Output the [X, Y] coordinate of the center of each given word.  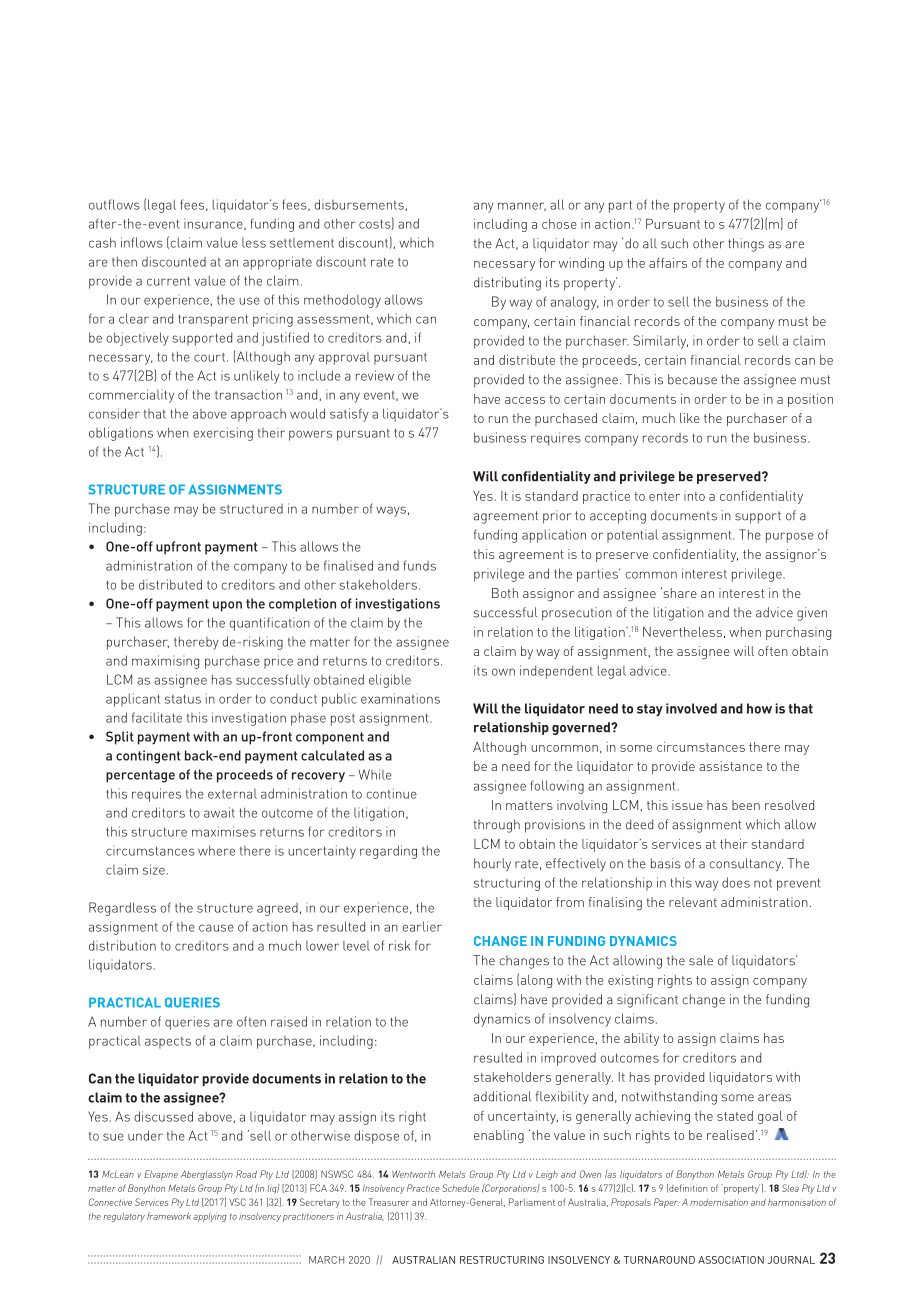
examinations [400, 698]
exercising [223, 434]
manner [522, 206]
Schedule [460, 1188]
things [746, 245]
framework [169, 1216]
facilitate [157, 717]
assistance [730, 766]
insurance [214, 224]
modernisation [719, 1202]
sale [701, 960]
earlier [422, 926]
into [694, 496]
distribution [122, 945]
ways [391, 511]
